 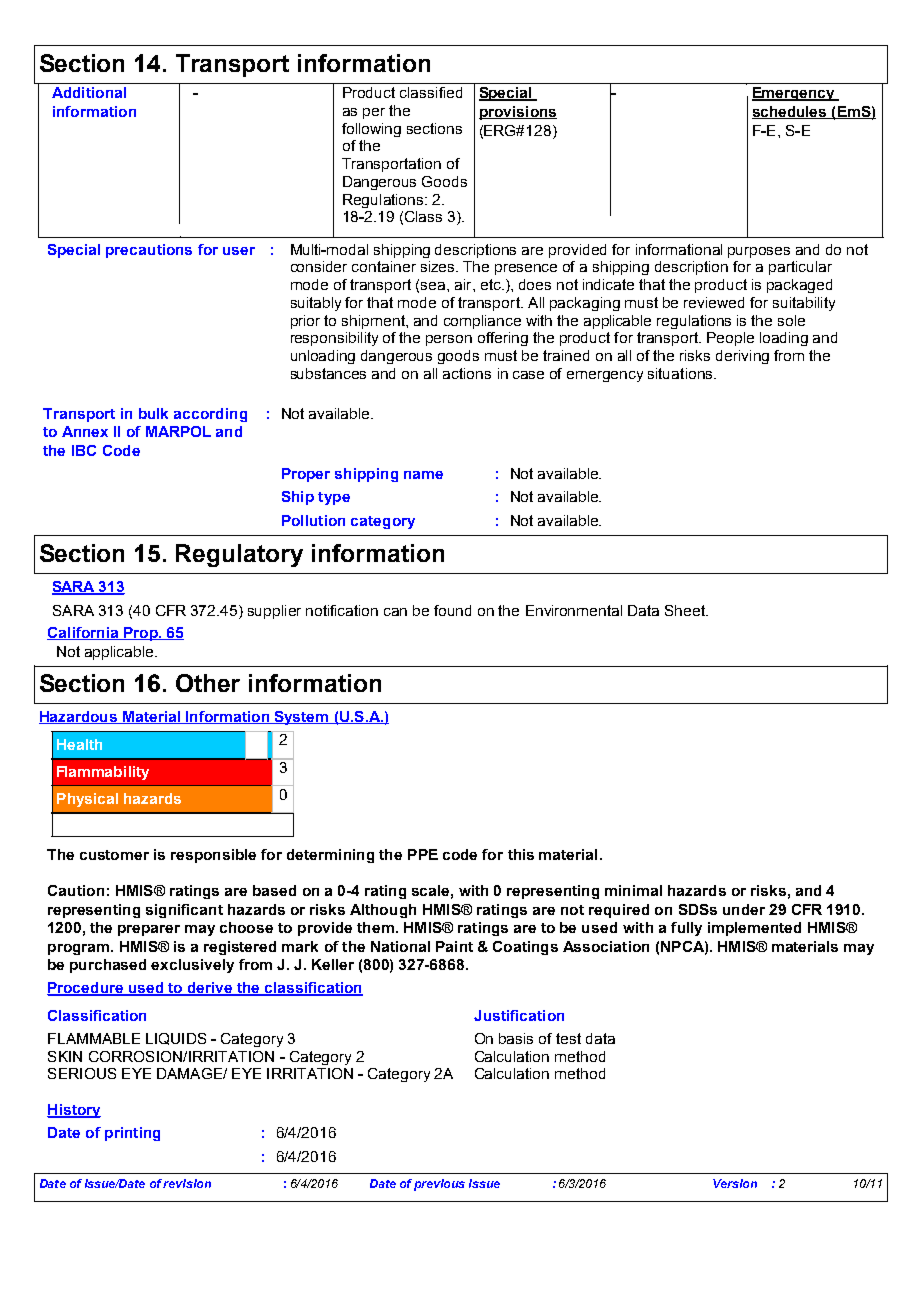 What do you see at coordinates (790, 112) in the image?
I see `schedules` at bounding box center [790, 112].
